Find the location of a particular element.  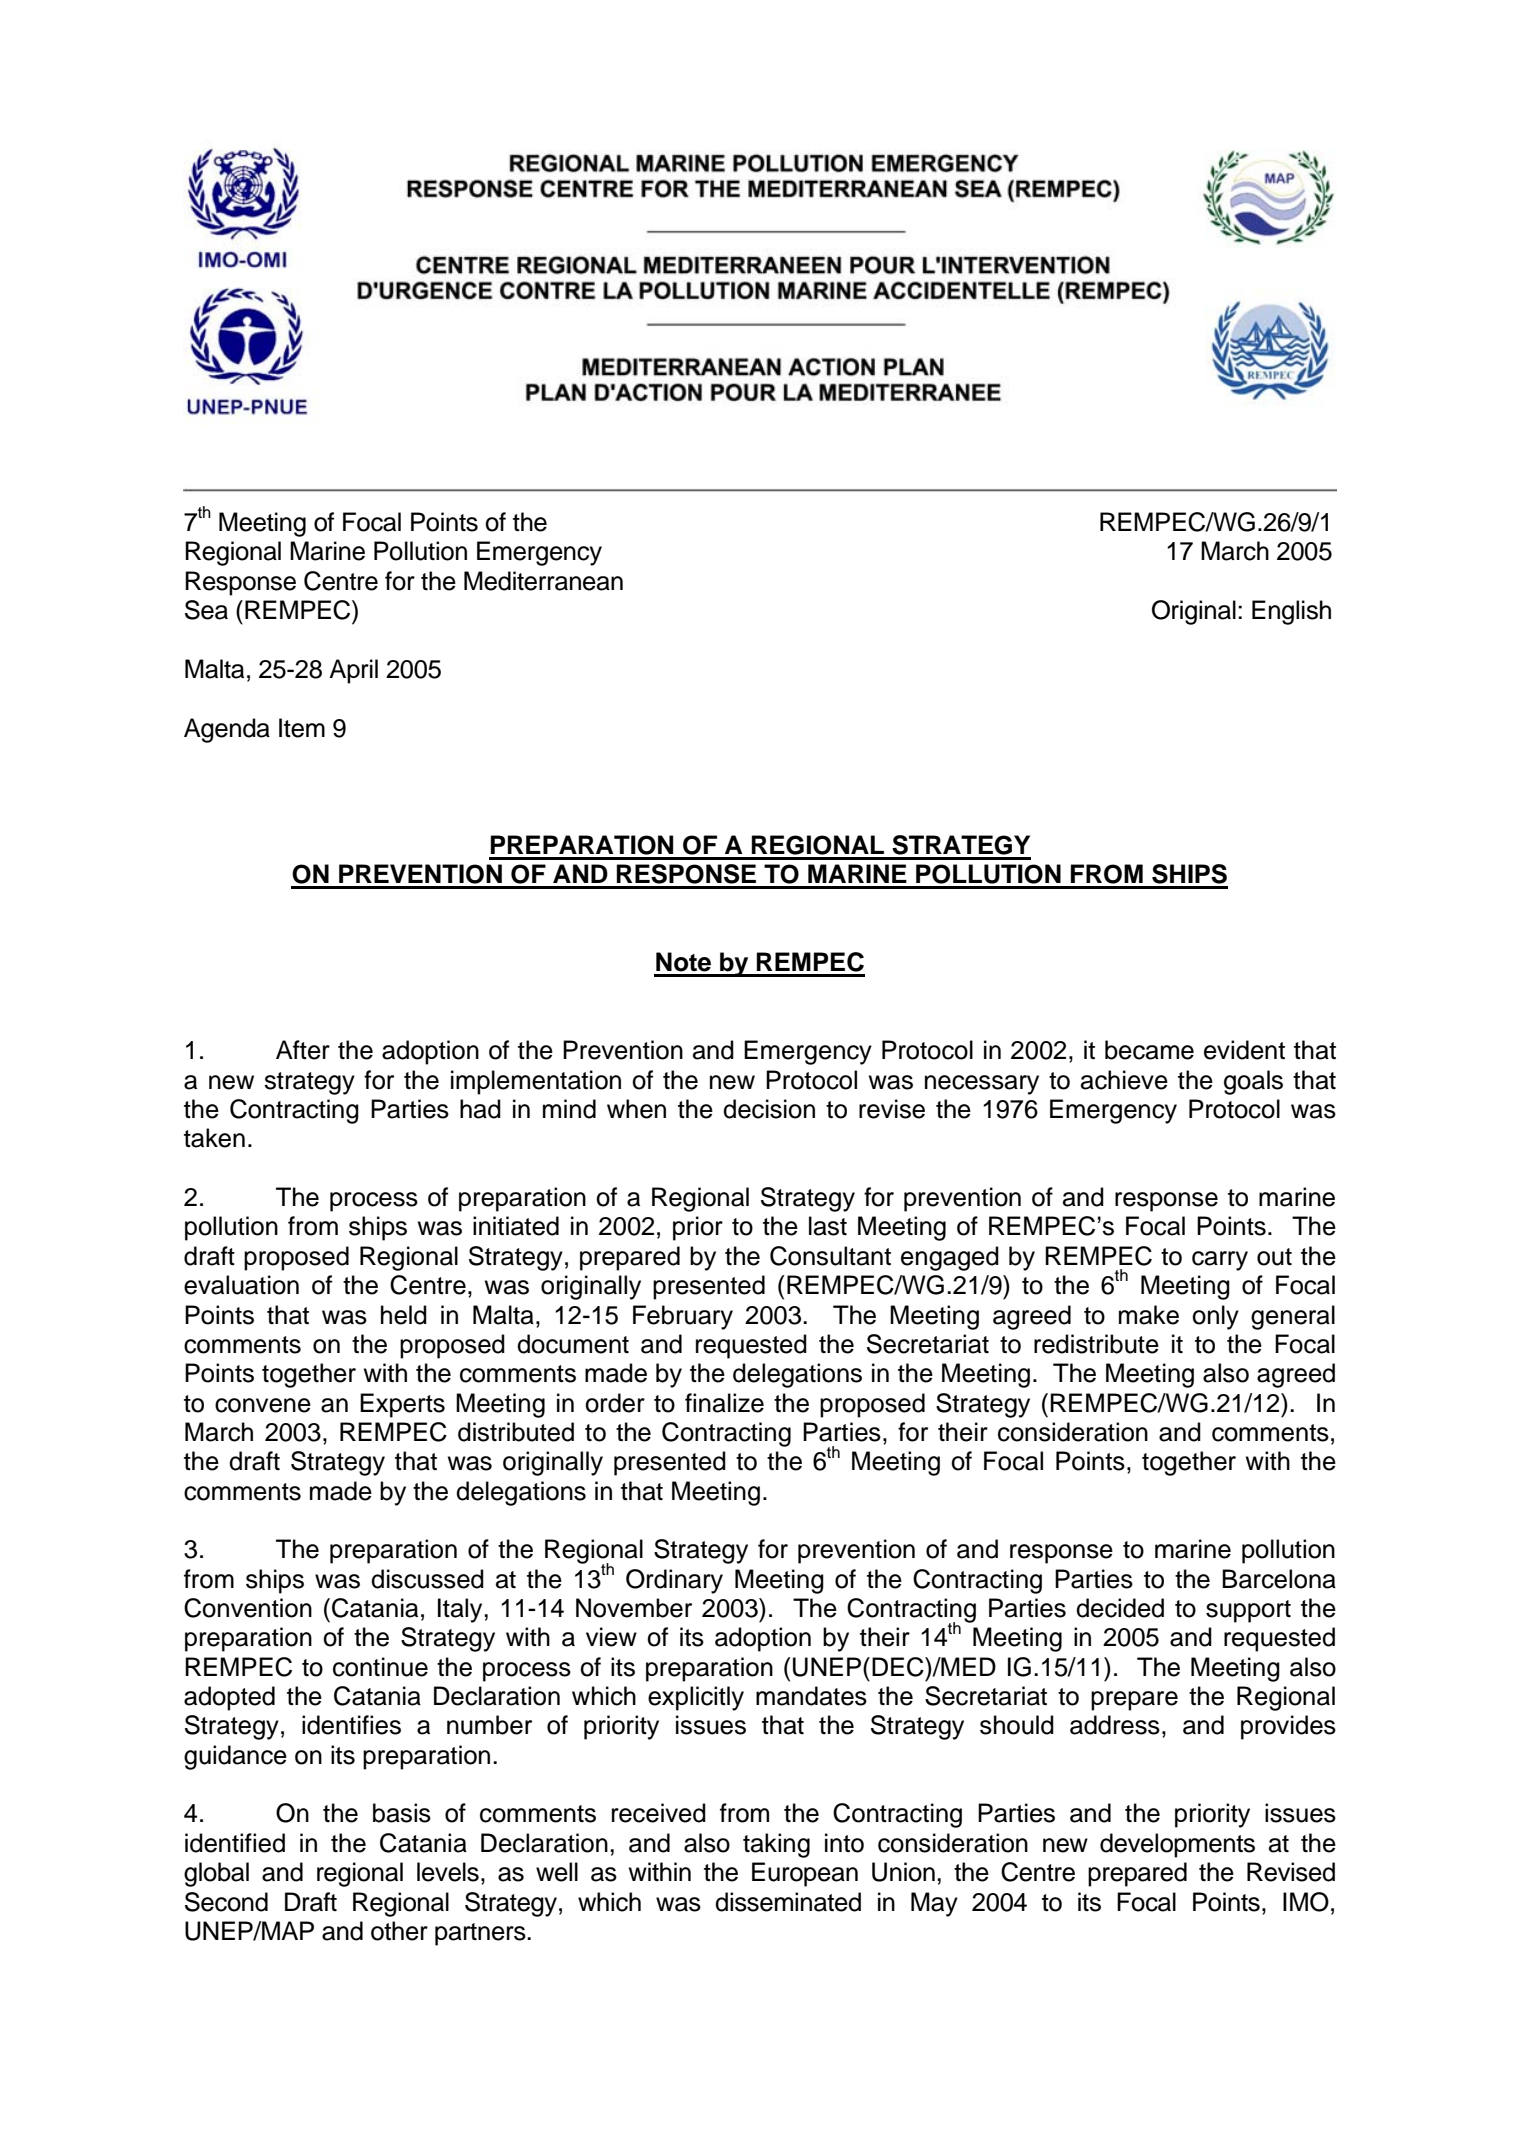

After is located at coordinates (303, 1050).
